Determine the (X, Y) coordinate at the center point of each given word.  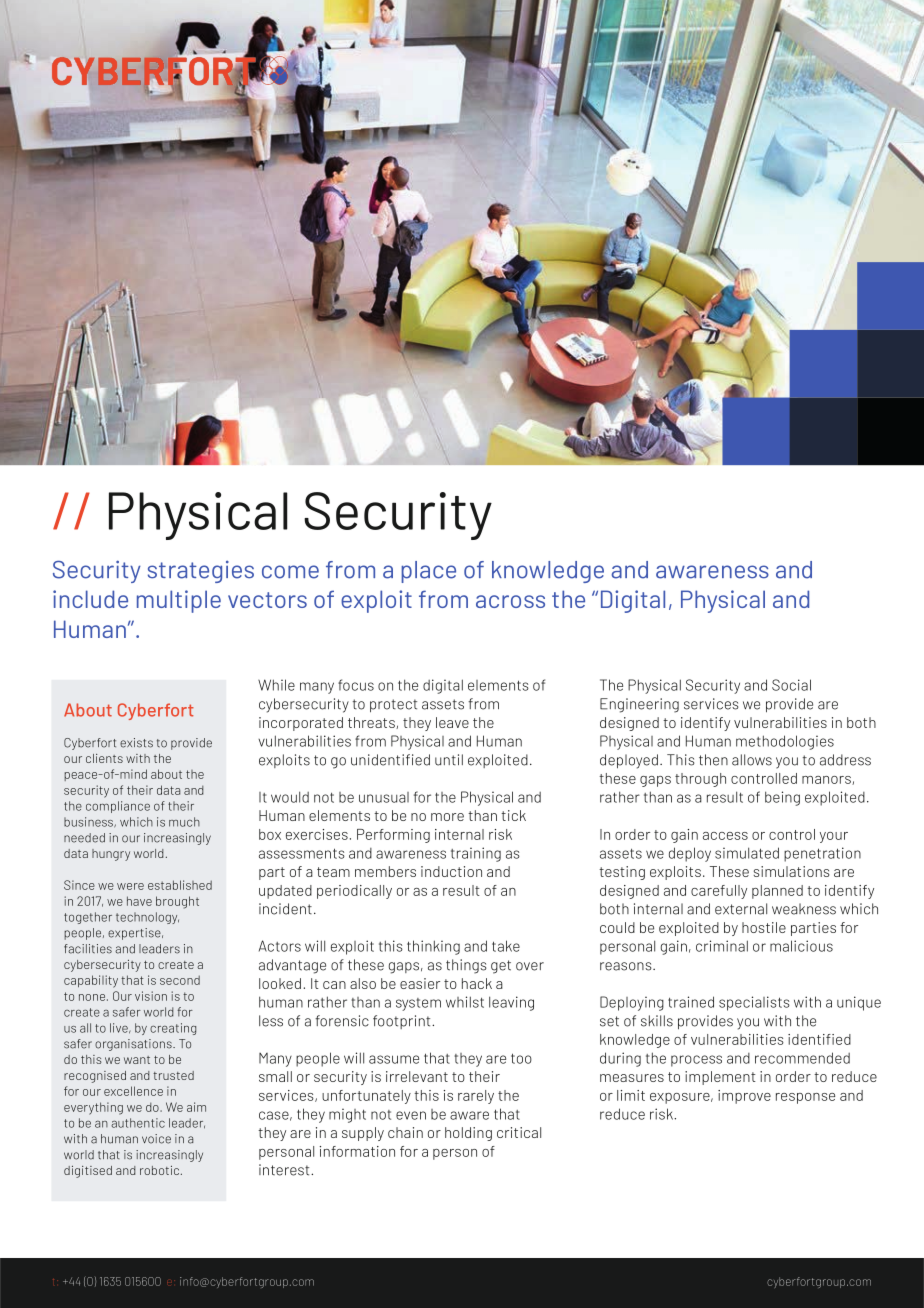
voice (156, 1139)
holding (468, 1134)
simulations (792, 871)
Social (791, 685)
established (180, 885)
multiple (179, 601)
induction (451, 871)
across (510, 601)
